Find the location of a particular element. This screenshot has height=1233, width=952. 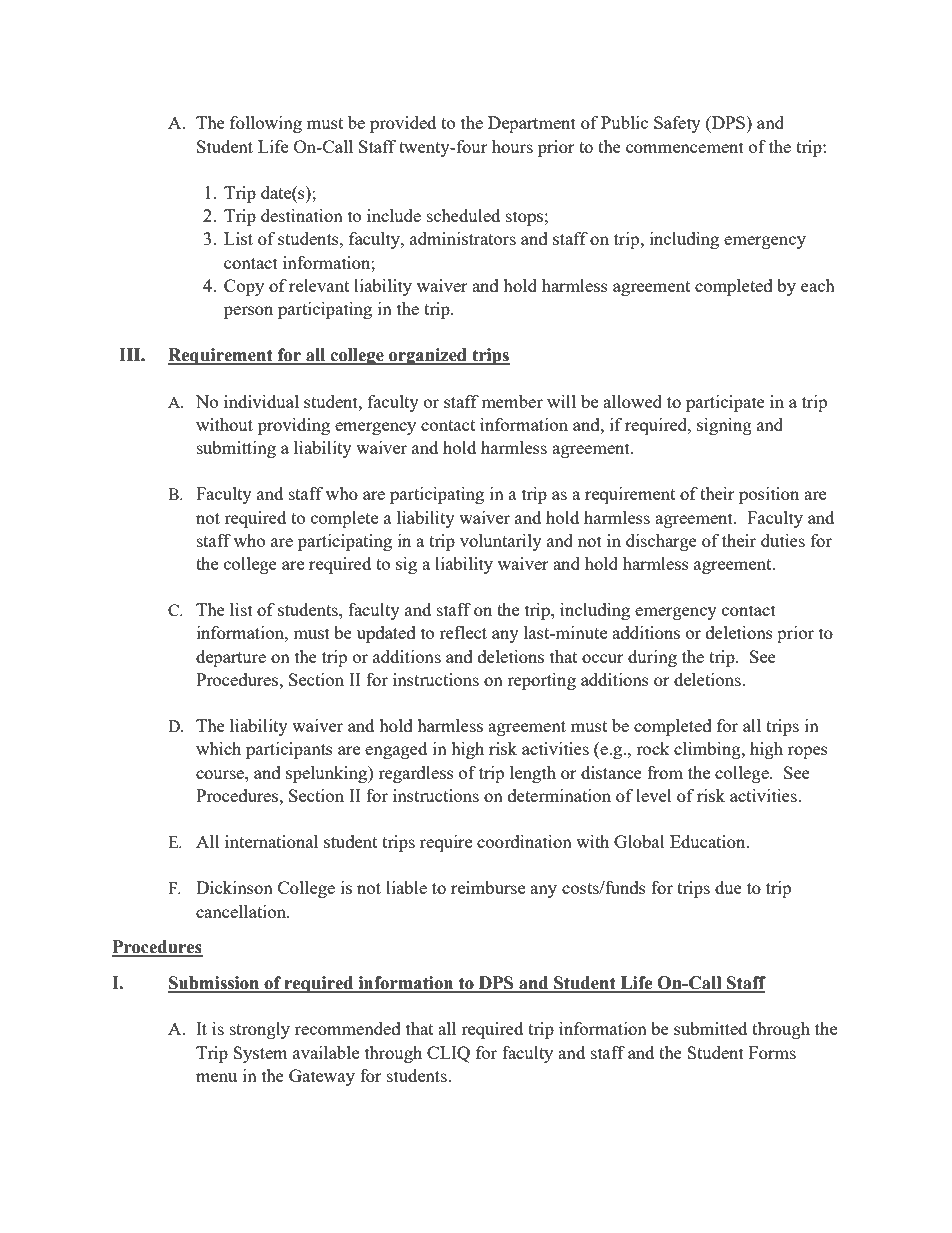

member is located at coordinates (512, 401).
